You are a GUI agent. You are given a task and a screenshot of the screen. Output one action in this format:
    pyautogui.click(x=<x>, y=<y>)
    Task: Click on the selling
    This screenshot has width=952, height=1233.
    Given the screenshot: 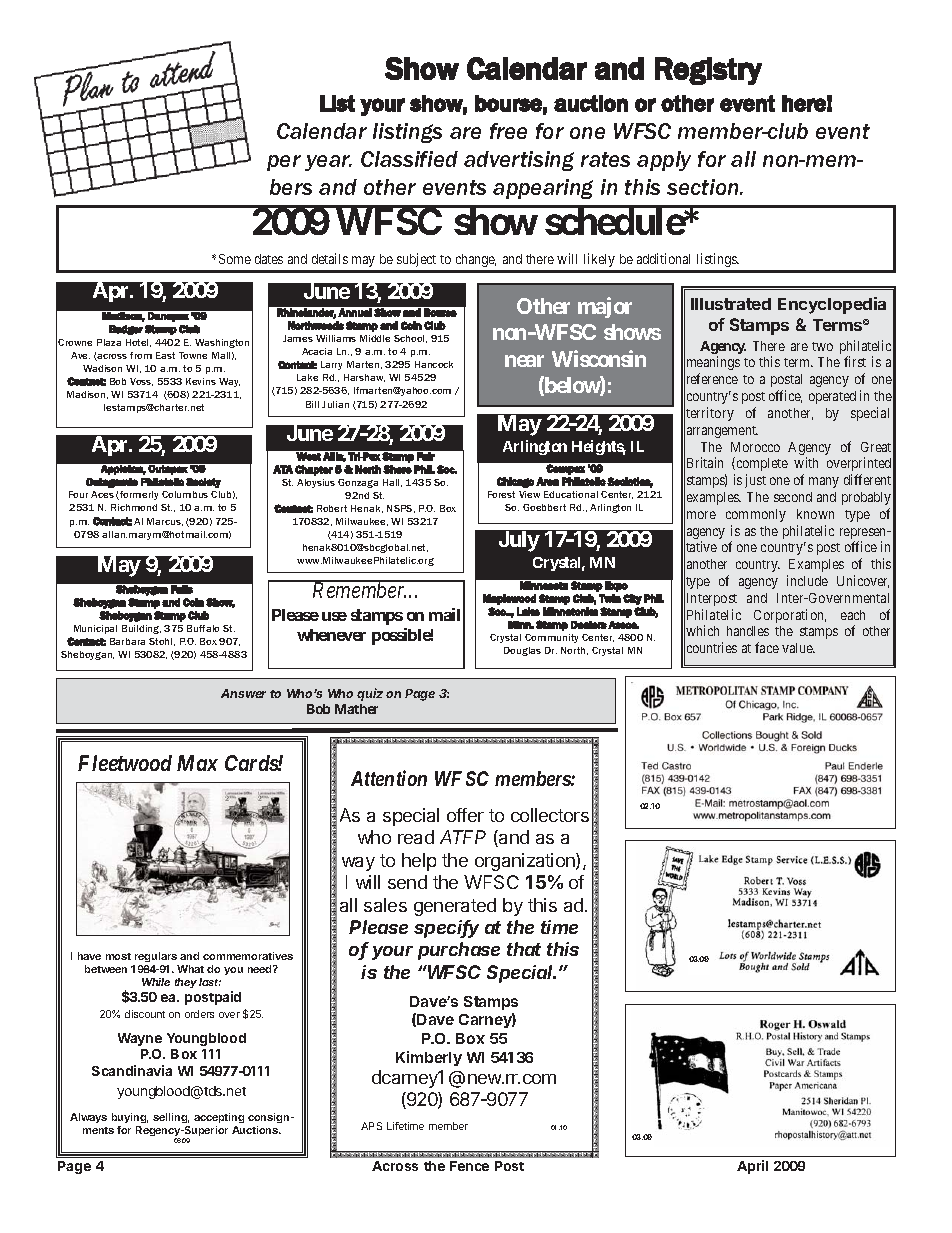 What is the action you would take?
    pyautogui.click(x=171, y=1118)
